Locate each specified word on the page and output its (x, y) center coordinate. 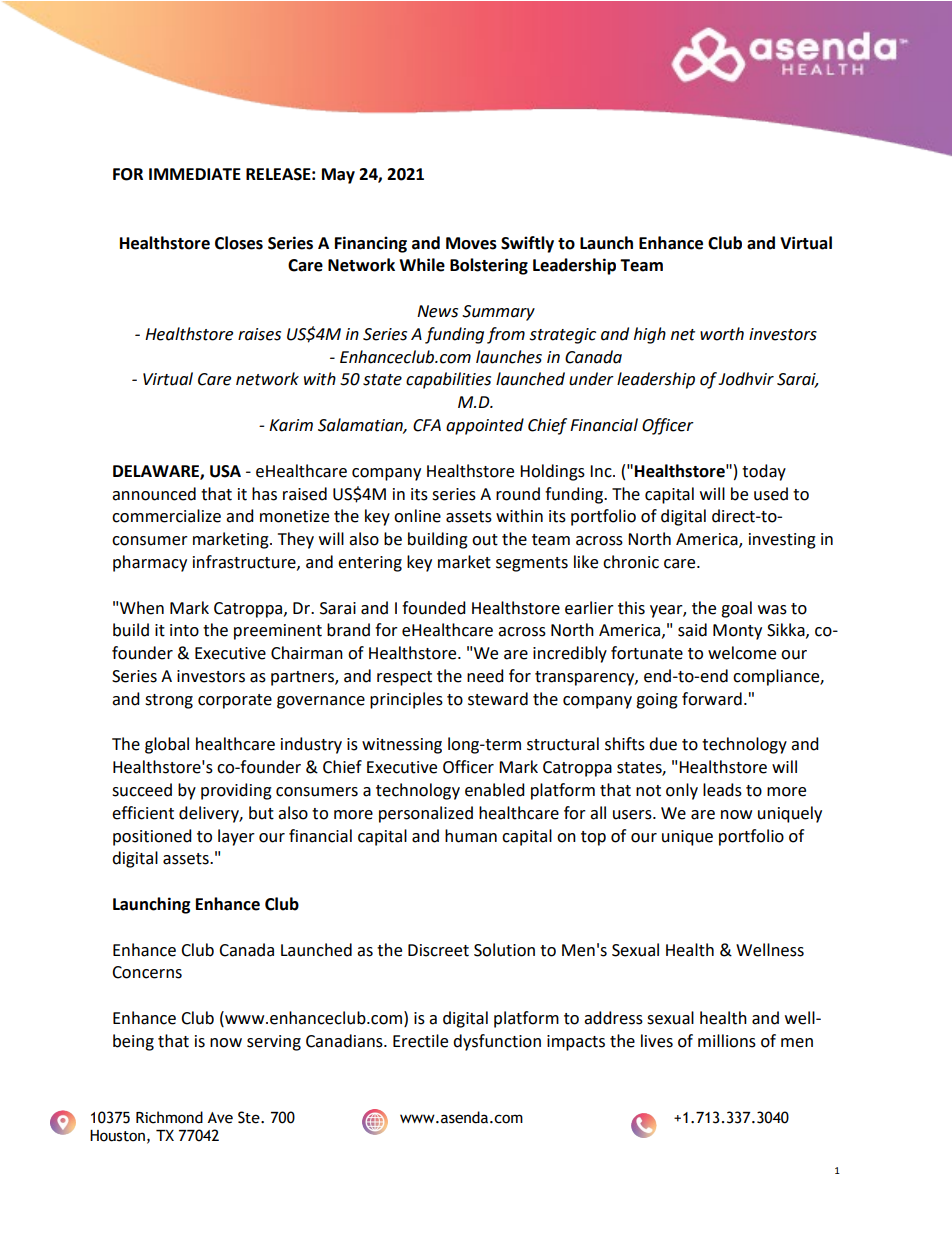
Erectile (420, 1041)
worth (722, 334)
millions (727, 1041)
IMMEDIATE (195, 174)
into (184, 630)
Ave (220, 1118)
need (485, 676)
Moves (471, 243)
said (692, 630)
